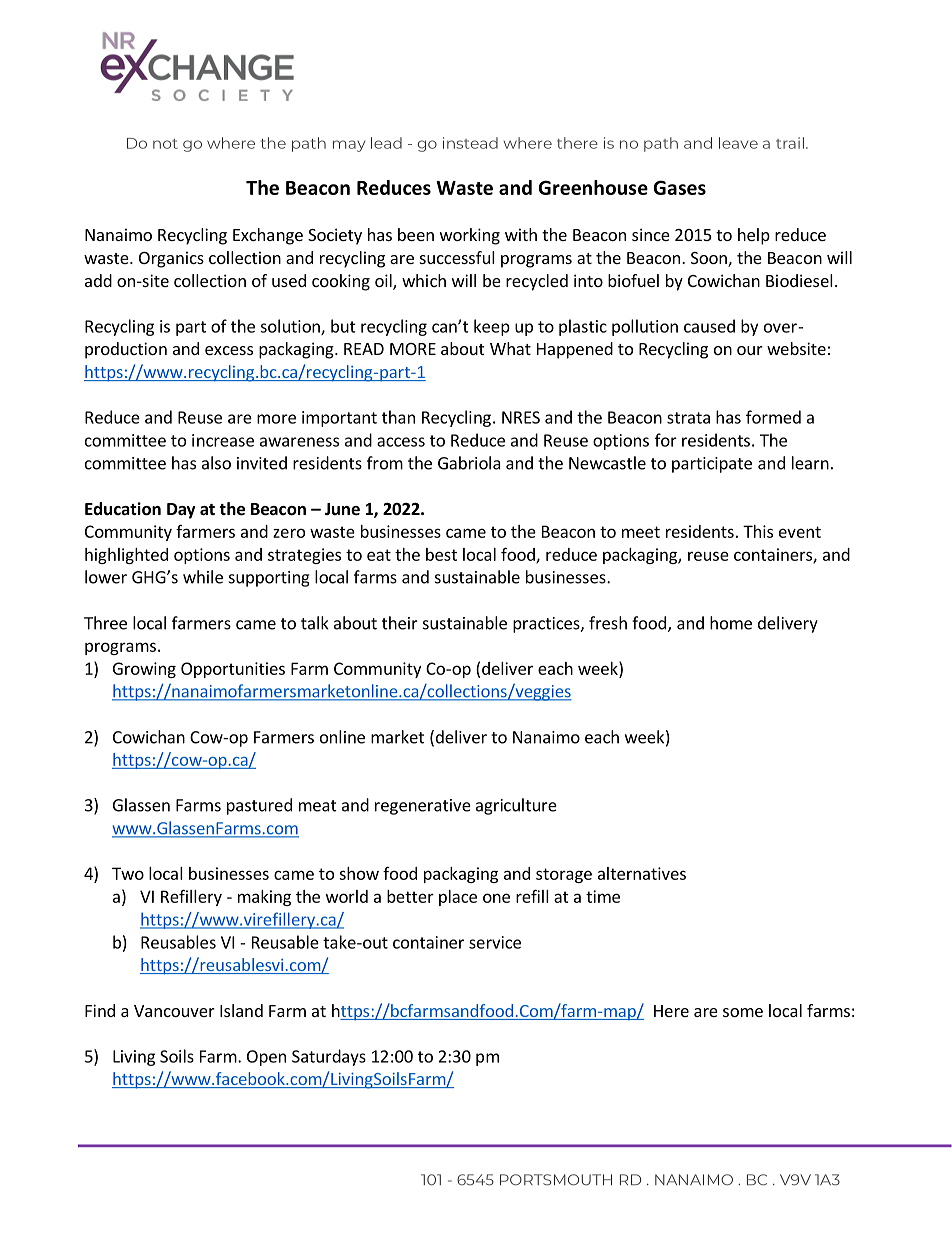 The width and height of the screenshot is (952, 1233). What do you see at coordinates (758, 531) in the screenshot?
I see `This` at bounding box center [758, 531].
